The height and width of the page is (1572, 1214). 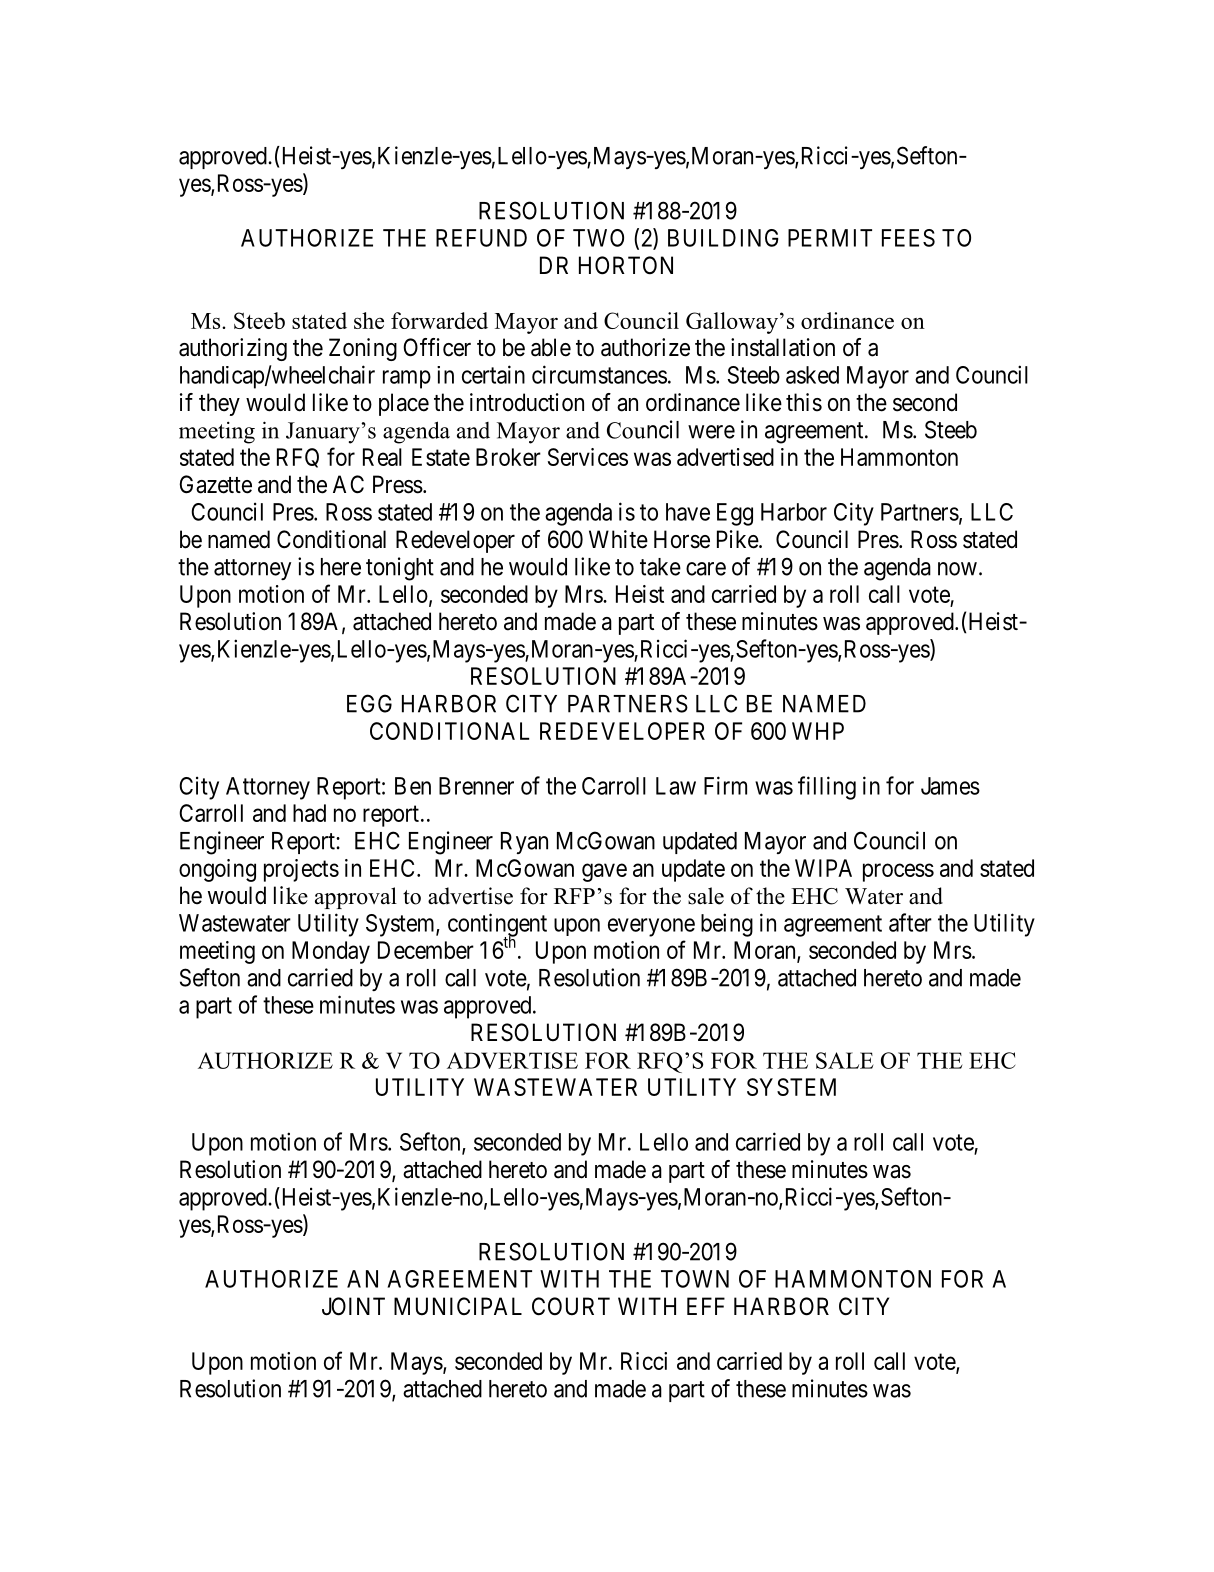 What do you see at coordinates (369, 320) in the page?
I see `she` at bounding box center [369, 320].
